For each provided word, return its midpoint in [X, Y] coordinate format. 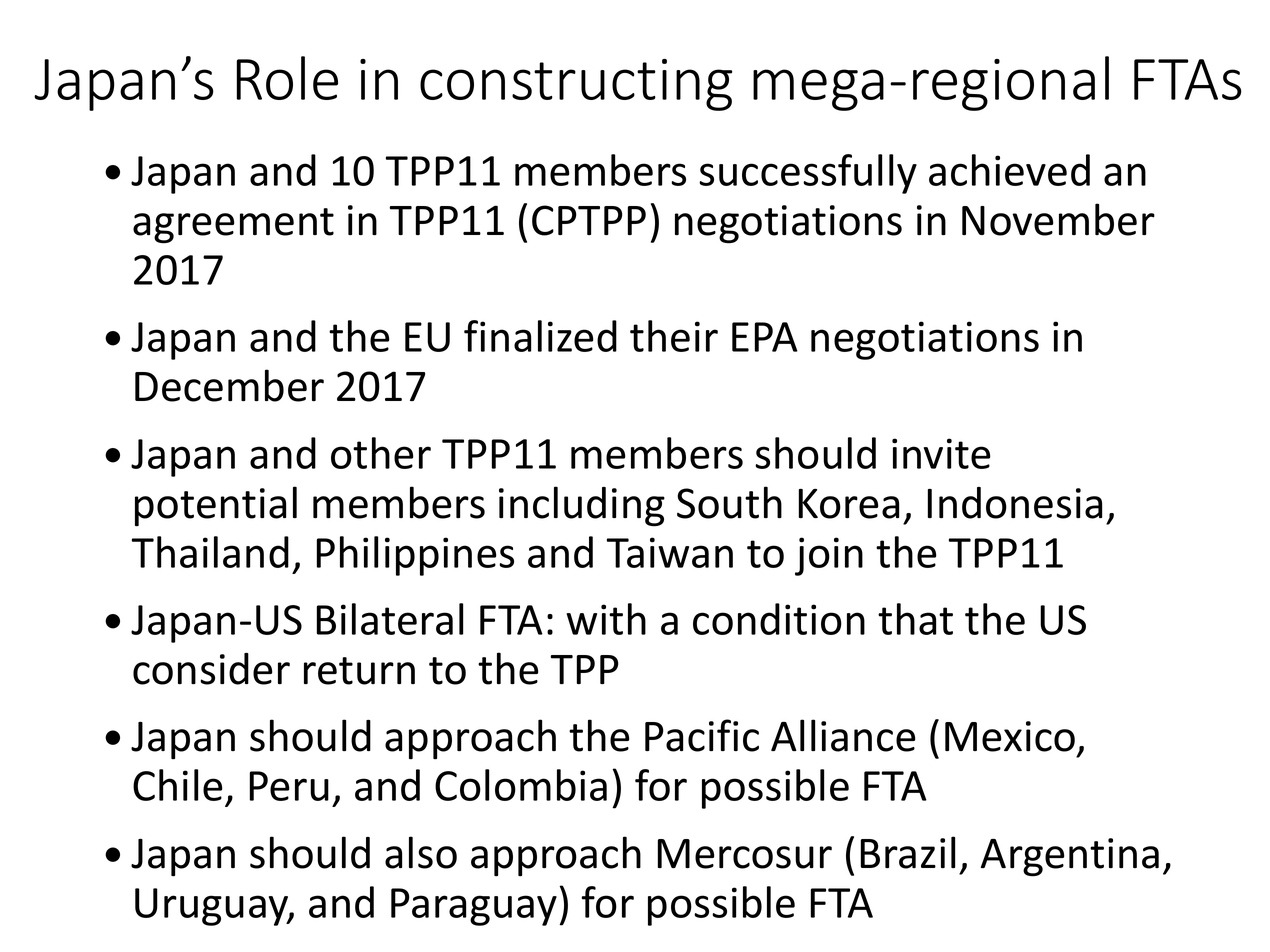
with [606, 619]
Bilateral [390, 619]
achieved [1009, 170]
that [915, 619]
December [229, 385]
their [674, 336]
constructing [576, 85]
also [421, 852]
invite [941, 453]
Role [287, 78]
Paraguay [474, 907]
